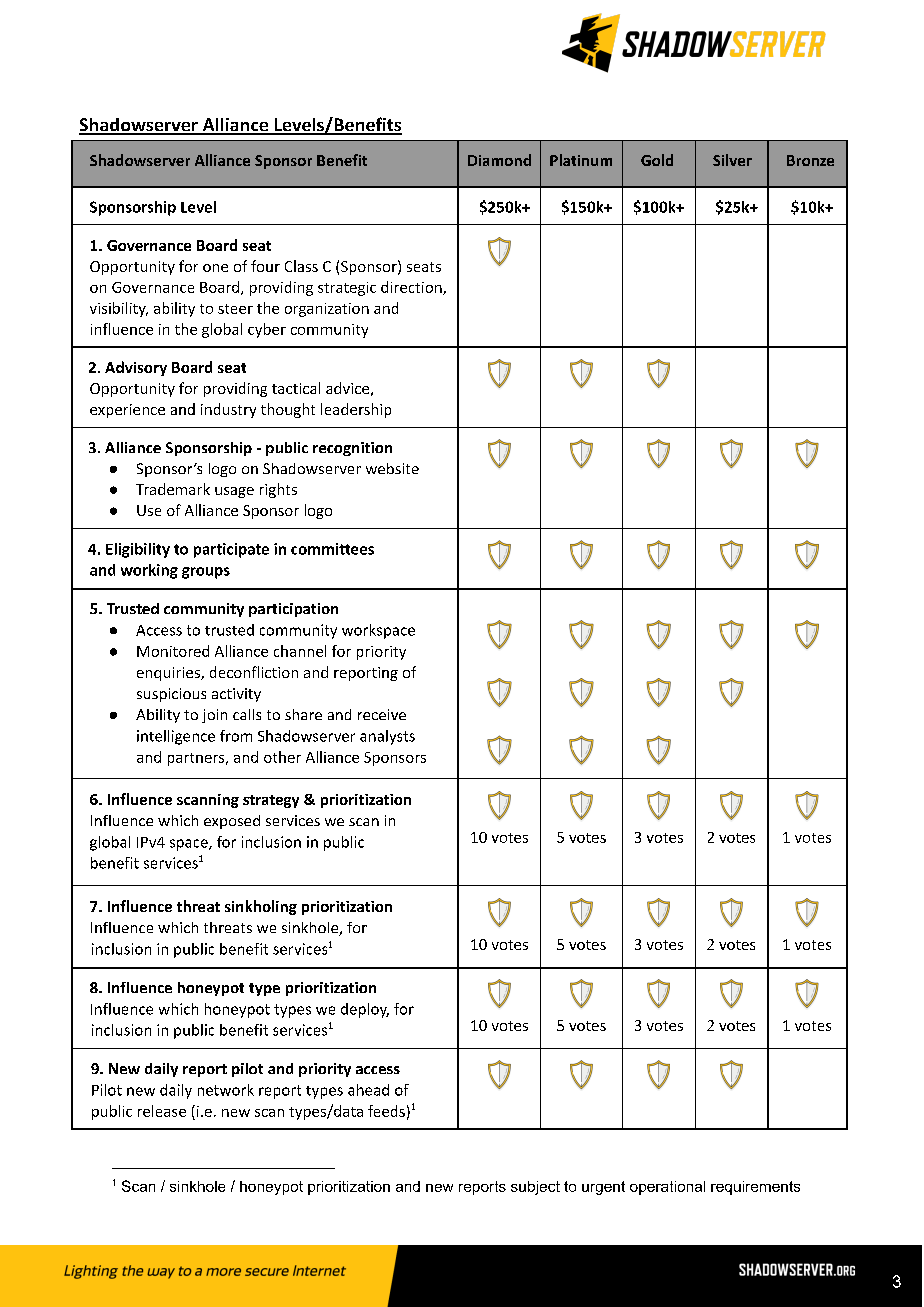  I want to click on four, so click(265, 266).
